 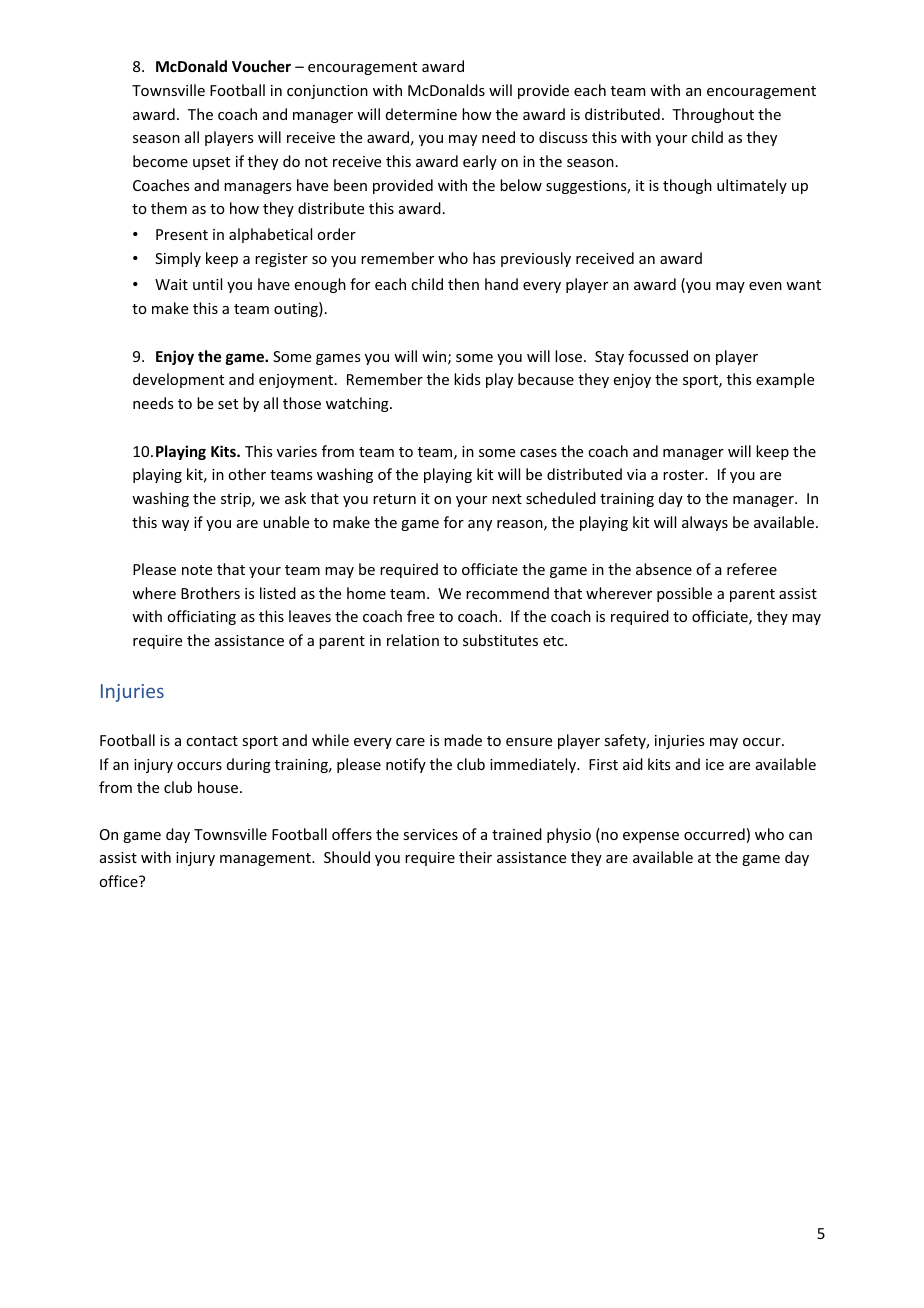 I want to click on Throughout, so click(x=713, y=115).
